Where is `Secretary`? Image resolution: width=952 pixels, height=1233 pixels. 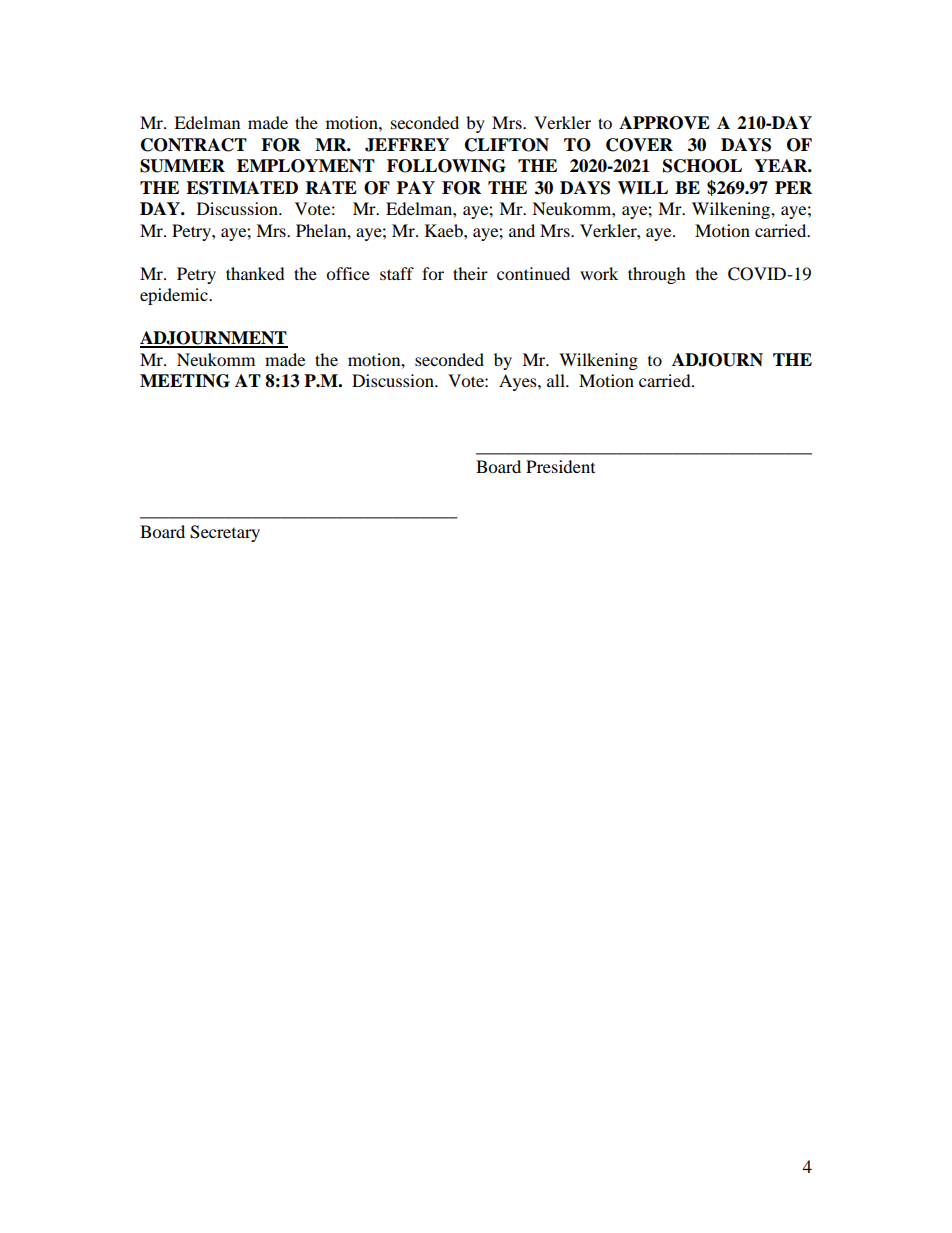 Secretary is located at coordinates (225, 533).
